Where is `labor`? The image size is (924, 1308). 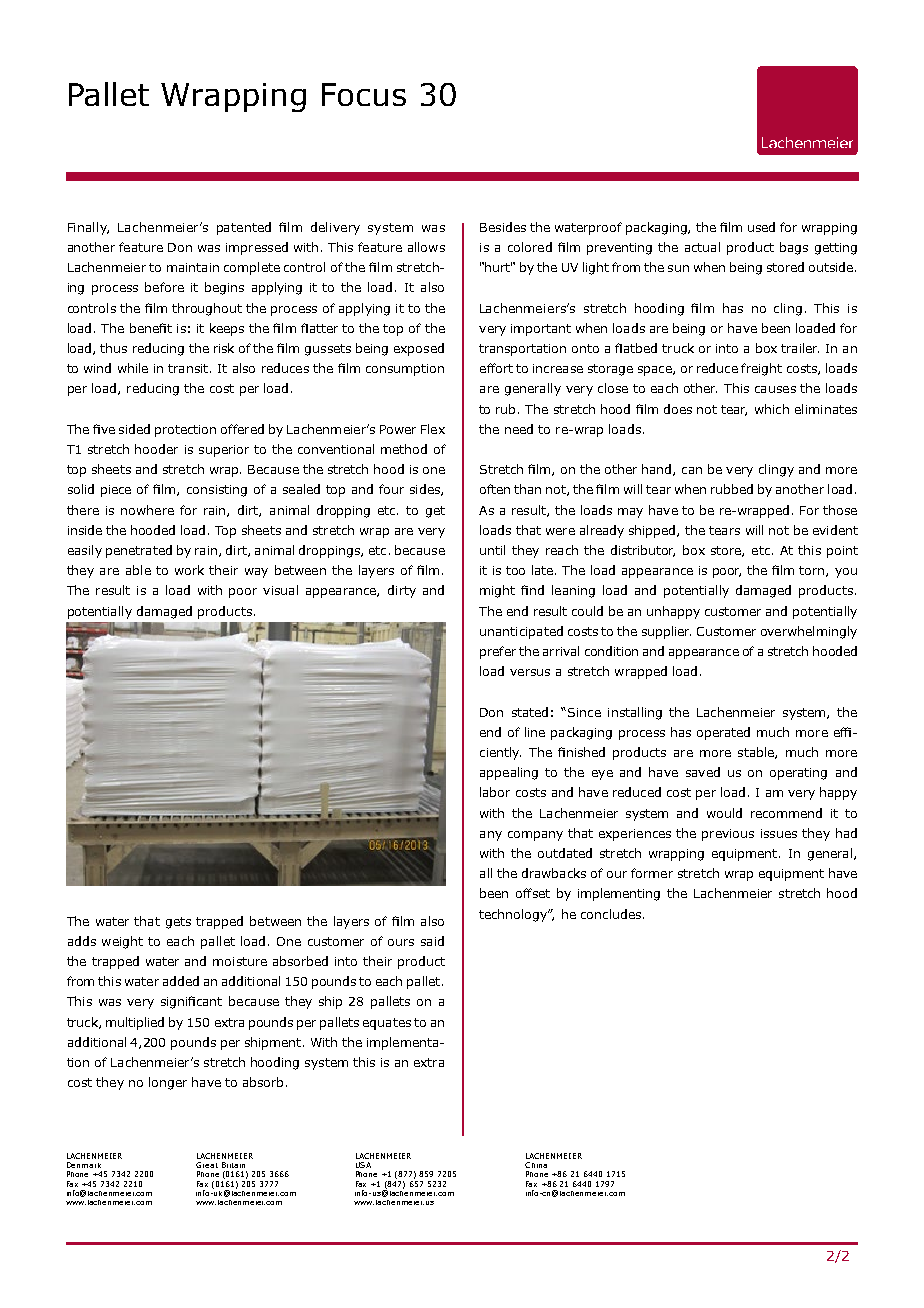
labor is located at coordinates (495, 792).
